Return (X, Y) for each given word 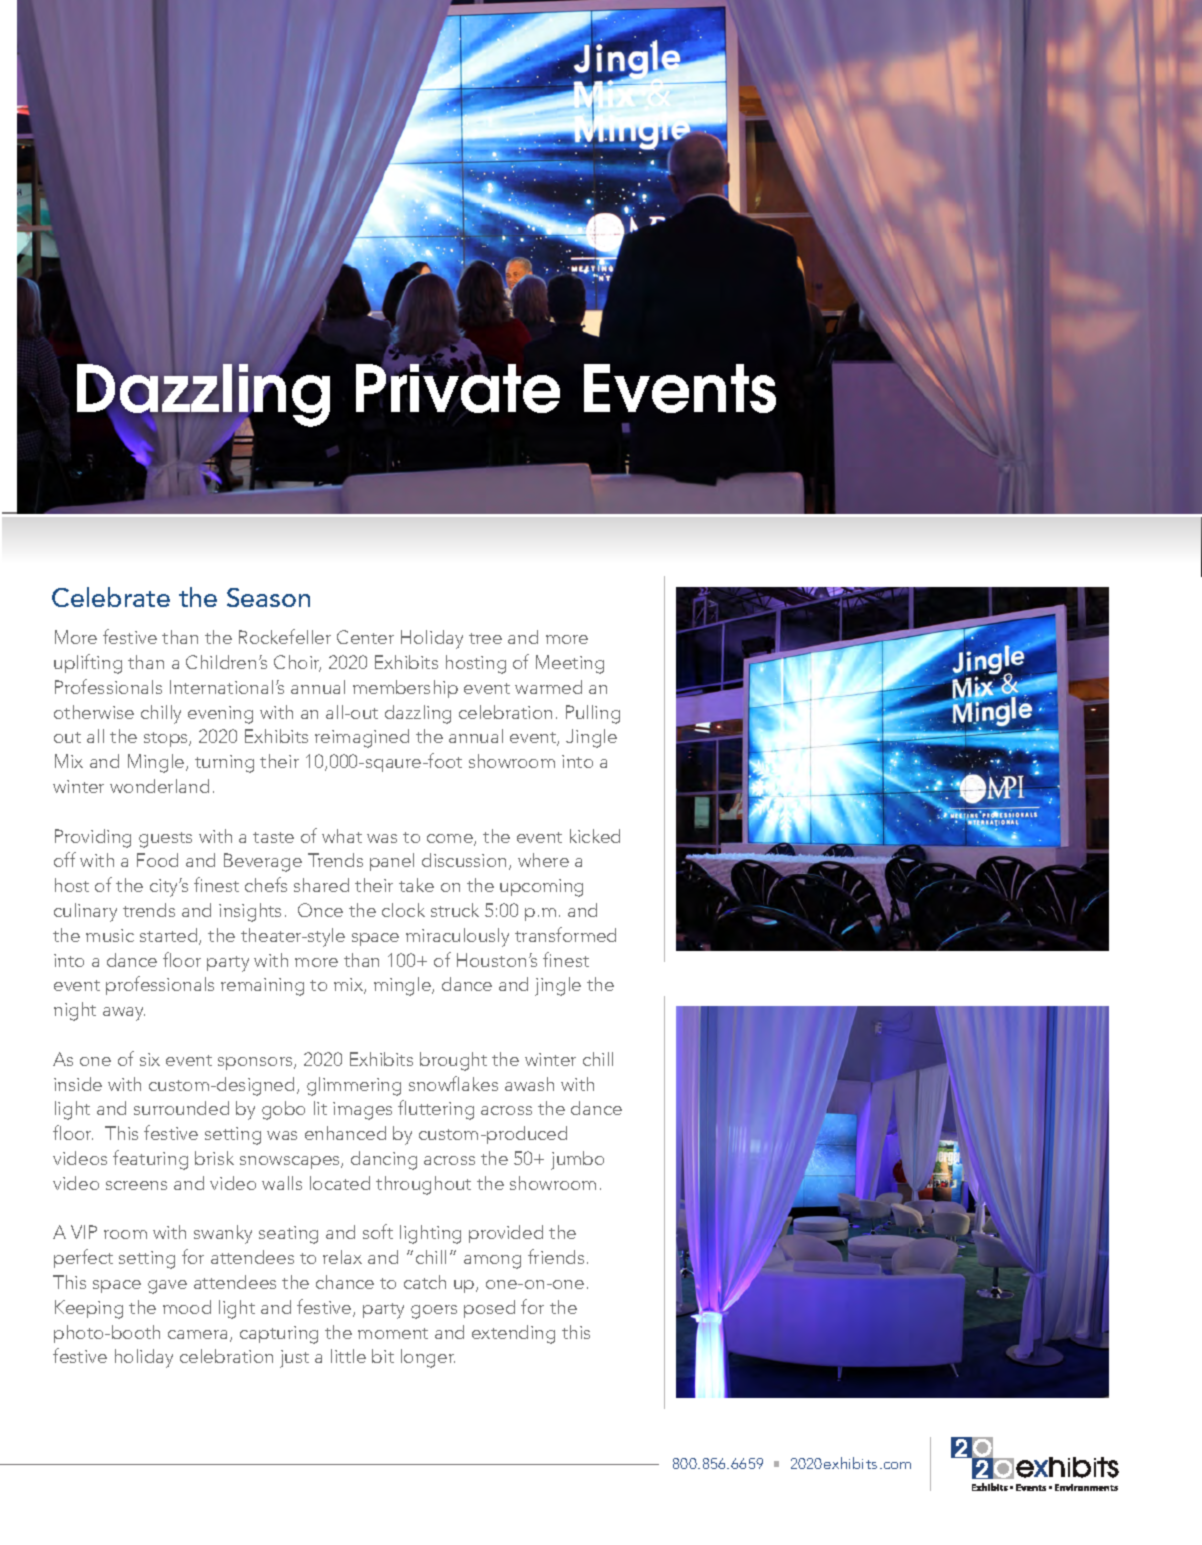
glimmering (354, 1086)
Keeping (89, 1309)
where (543, 860)
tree (485, 638)
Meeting (570, 664)
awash (529, 1084)
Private (458, 387)
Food (157, 860)
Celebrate (111, 597)
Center (365, 637)
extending (513, 1334)
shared (321, 885)
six (150, 1059)
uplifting (88, 664)
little (348, 1356)
